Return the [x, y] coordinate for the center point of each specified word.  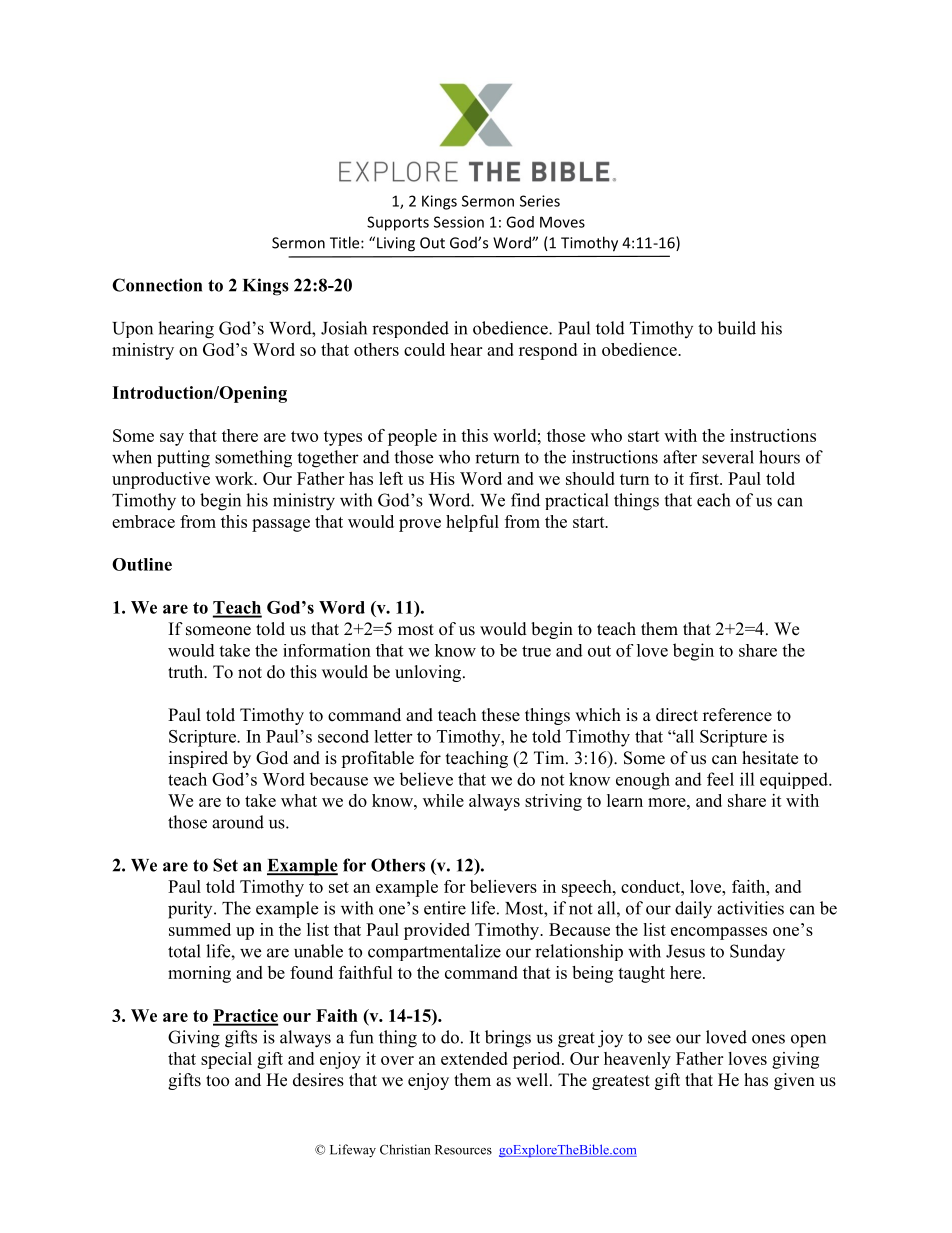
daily [693, 910]
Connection [157, 285]
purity [191, 910]
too [217, 1081]
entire [445, 908]
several [728, 457]
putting [183, 459]
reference [737, 715]
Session [459, 222]
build [736, 328]
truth [187, 671]
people [412, 437]
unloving [429, 673]
